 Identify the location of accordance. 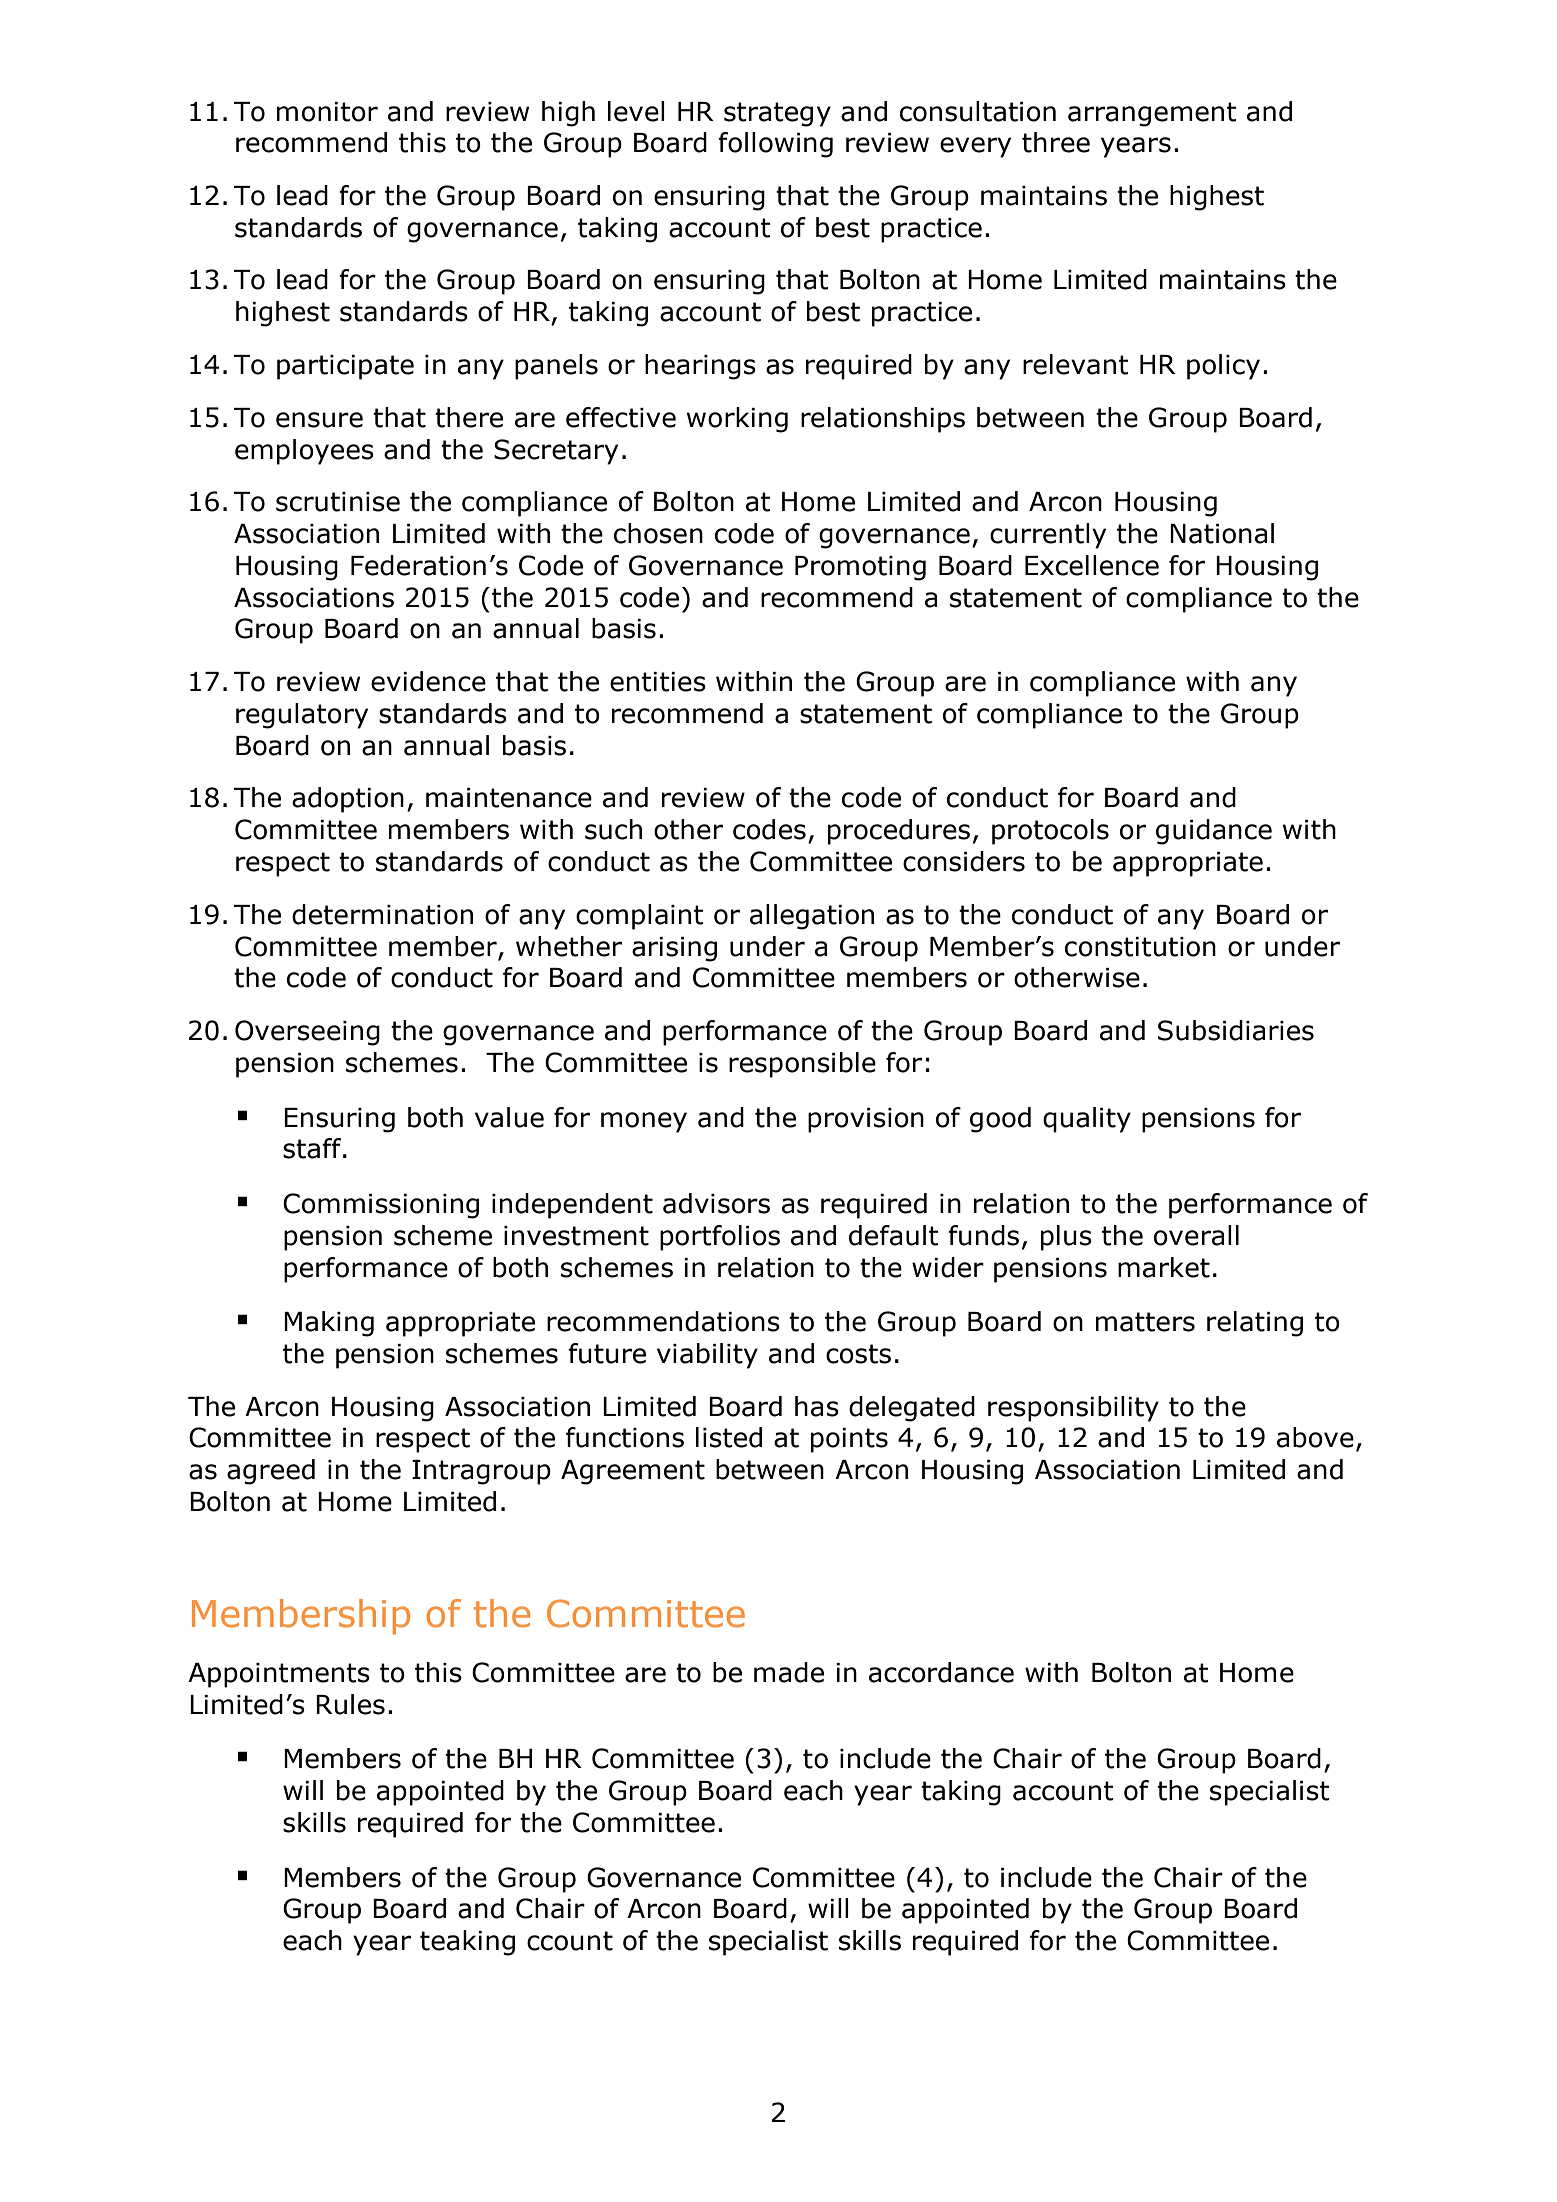
(941, 1672).
